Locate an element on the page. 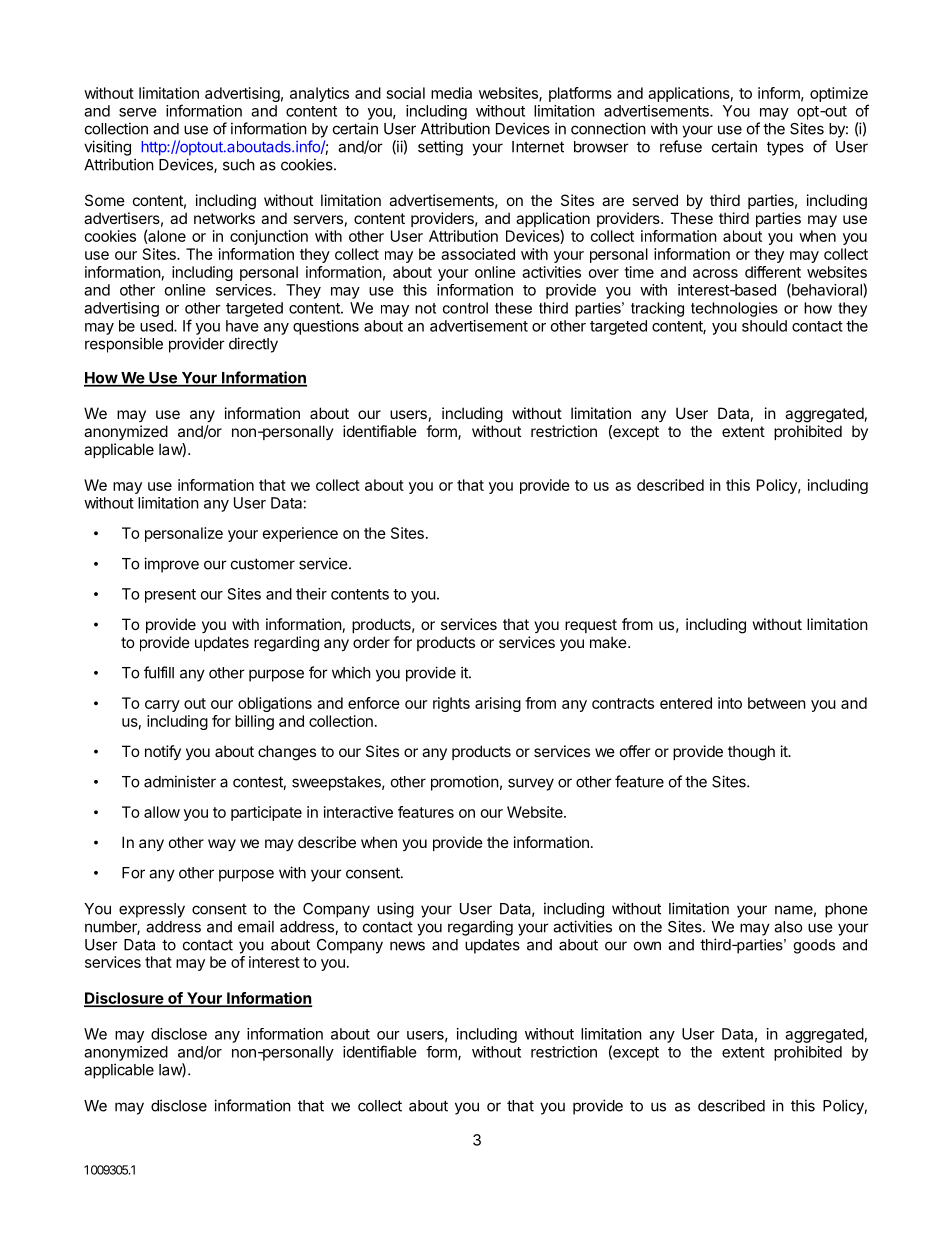  types is located at coordinates (785, 148).
